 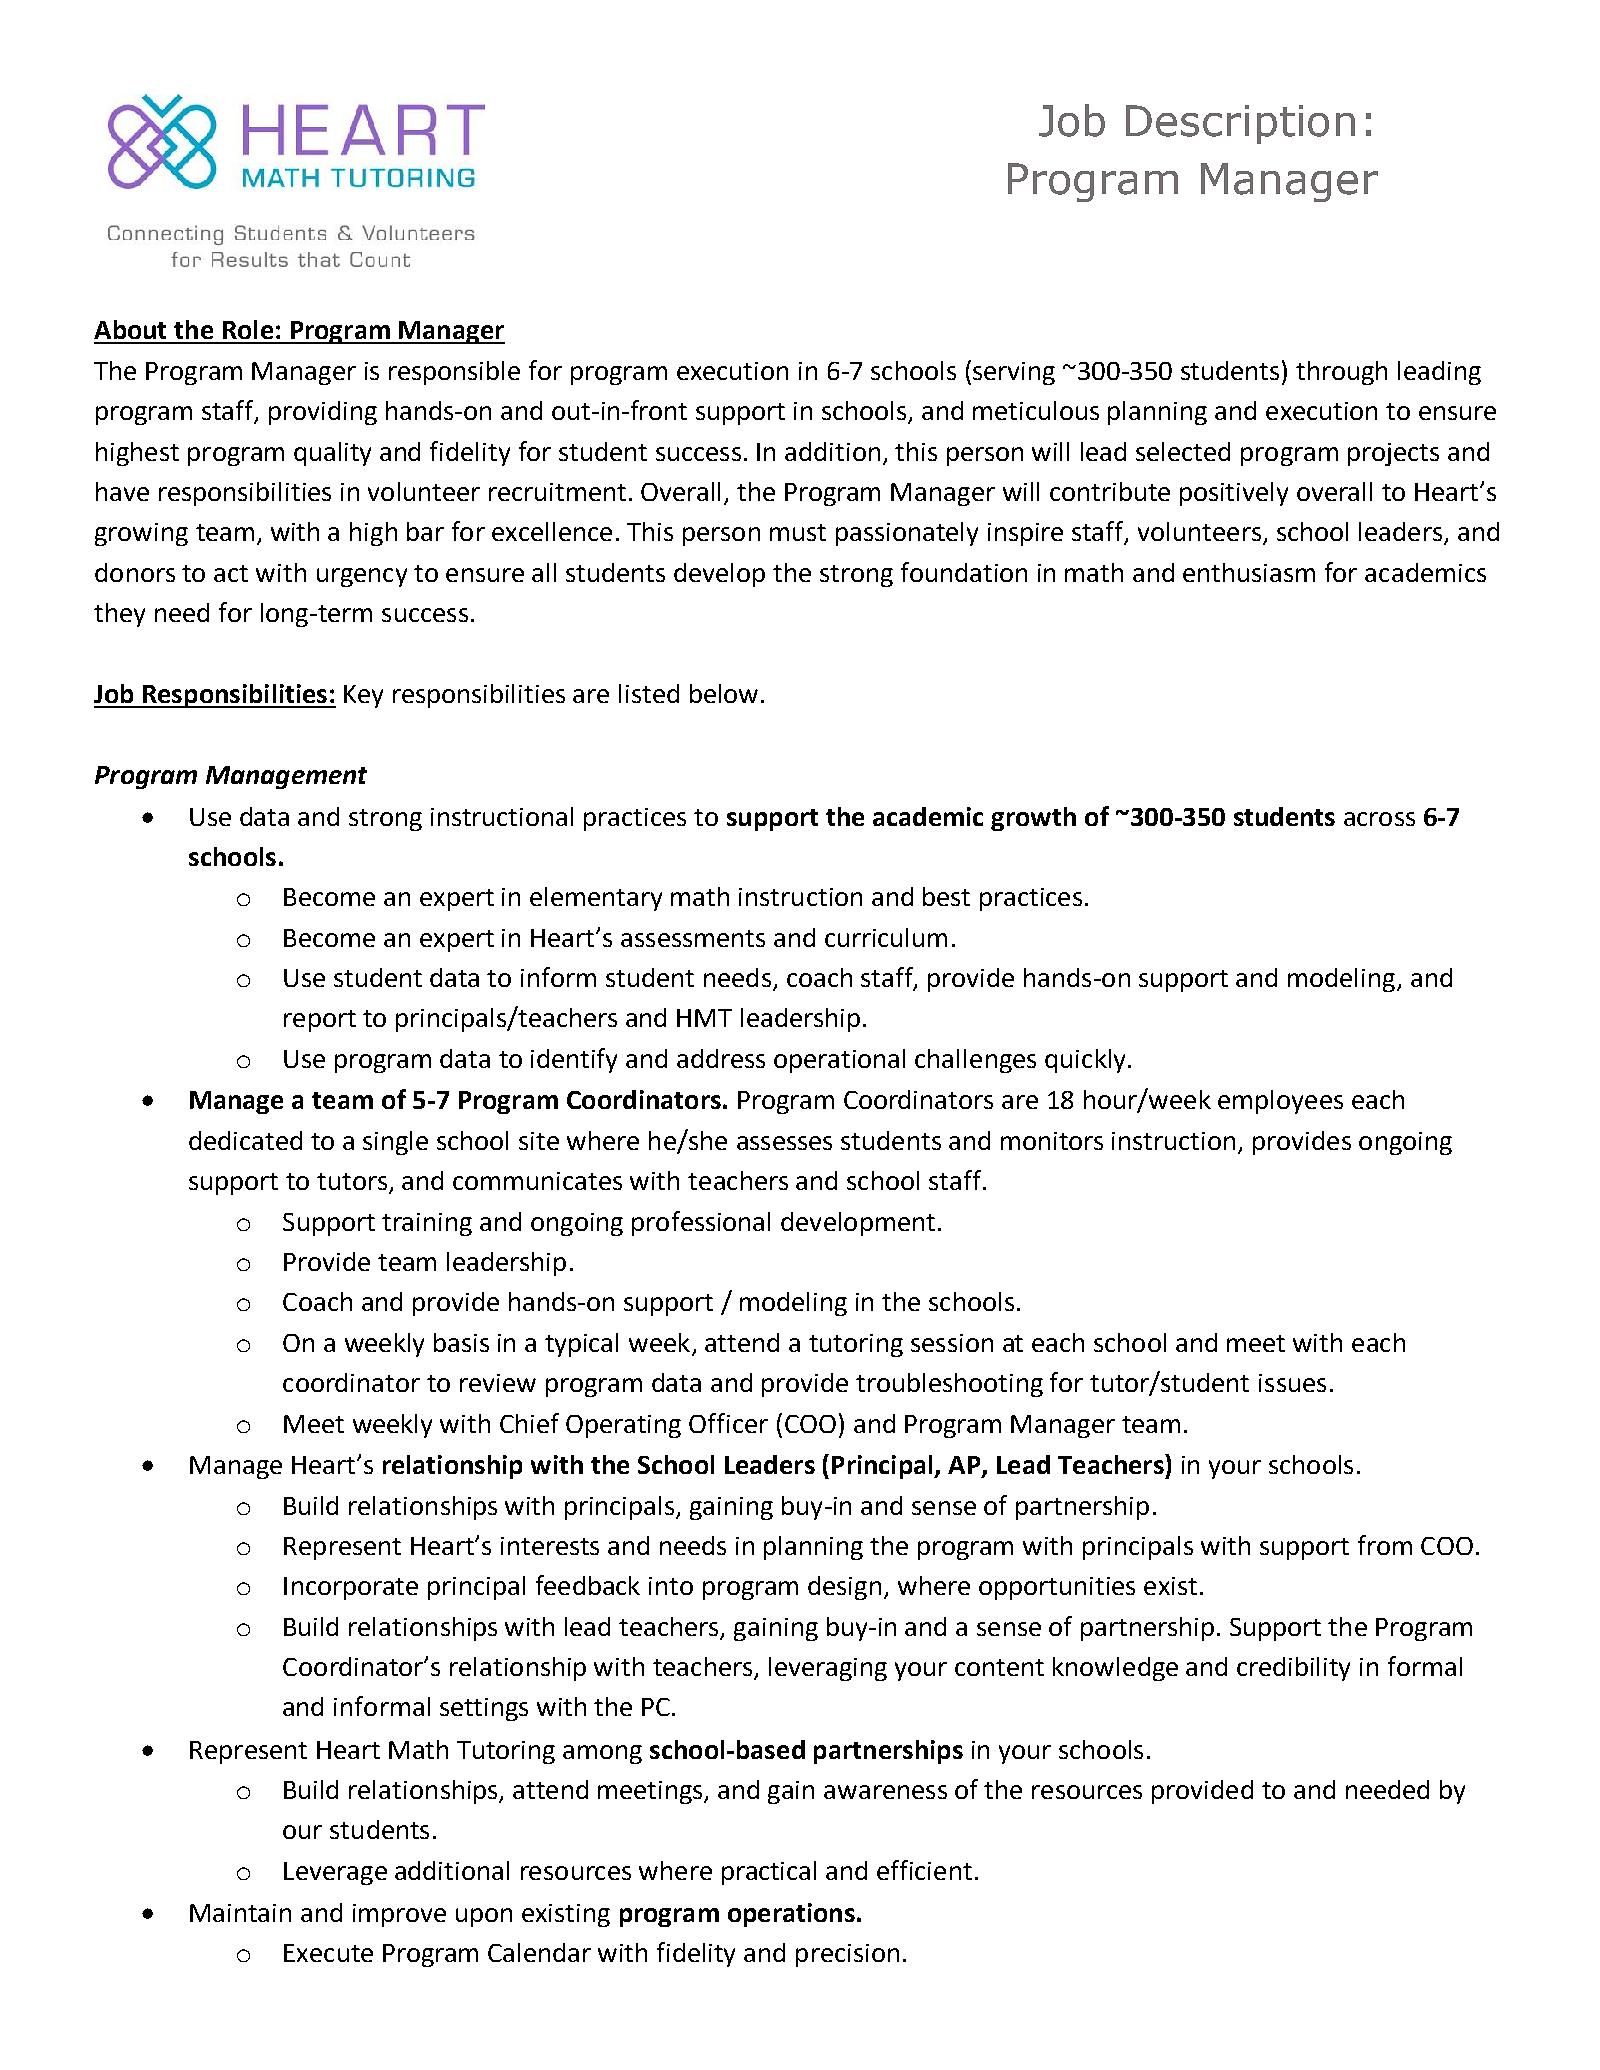 I want to click on basis, so click(x=461, y=1342).
